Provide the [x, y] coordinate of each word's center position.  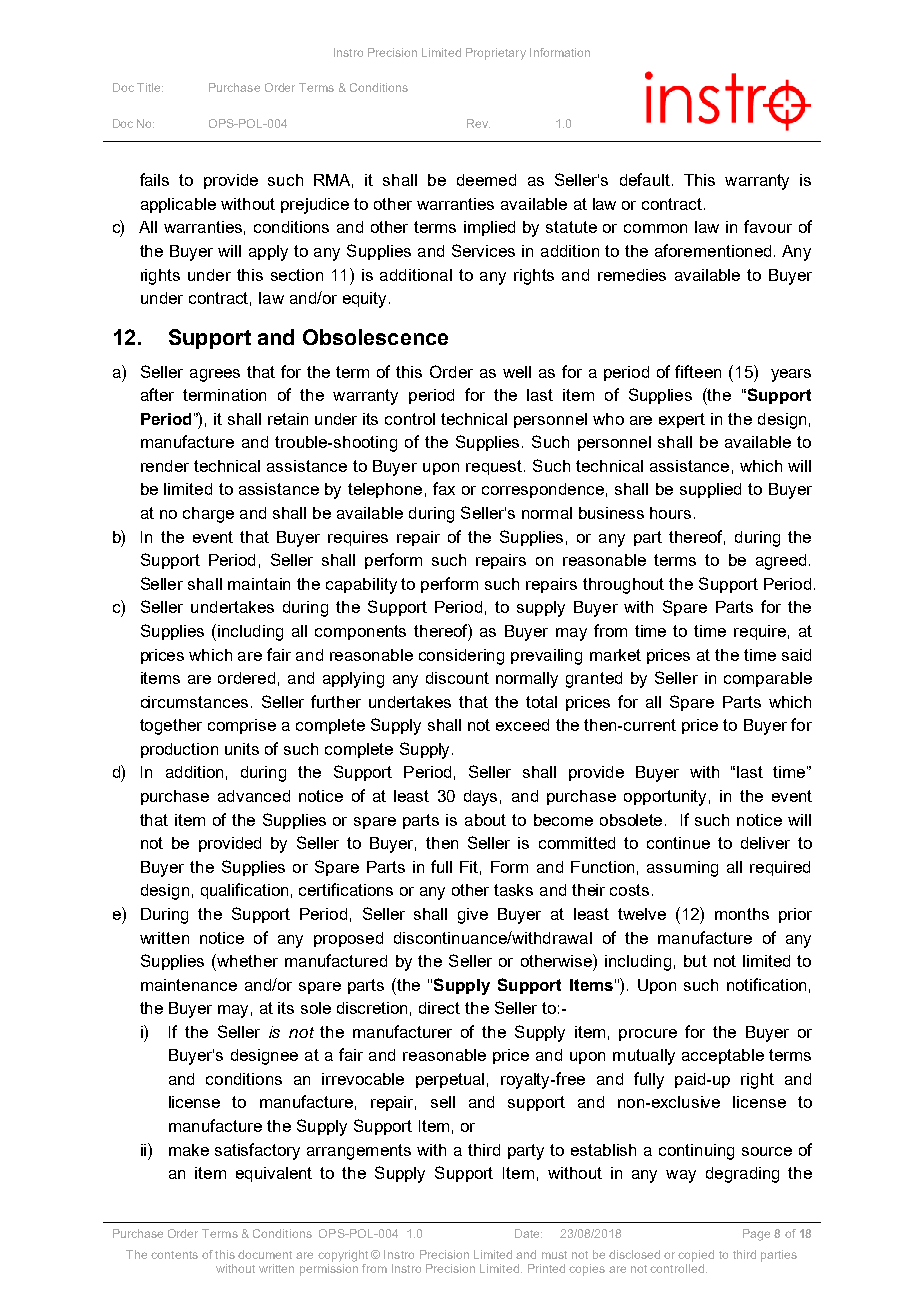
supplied [710, 490]
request [495, 467]
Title [150, 87]
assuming [682, 869]
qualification [244, 891]
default [645, 179]
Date [528, 1233]
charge [208, 515]
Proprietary [496, 54]
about [485, 820]
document [265, 1254]
